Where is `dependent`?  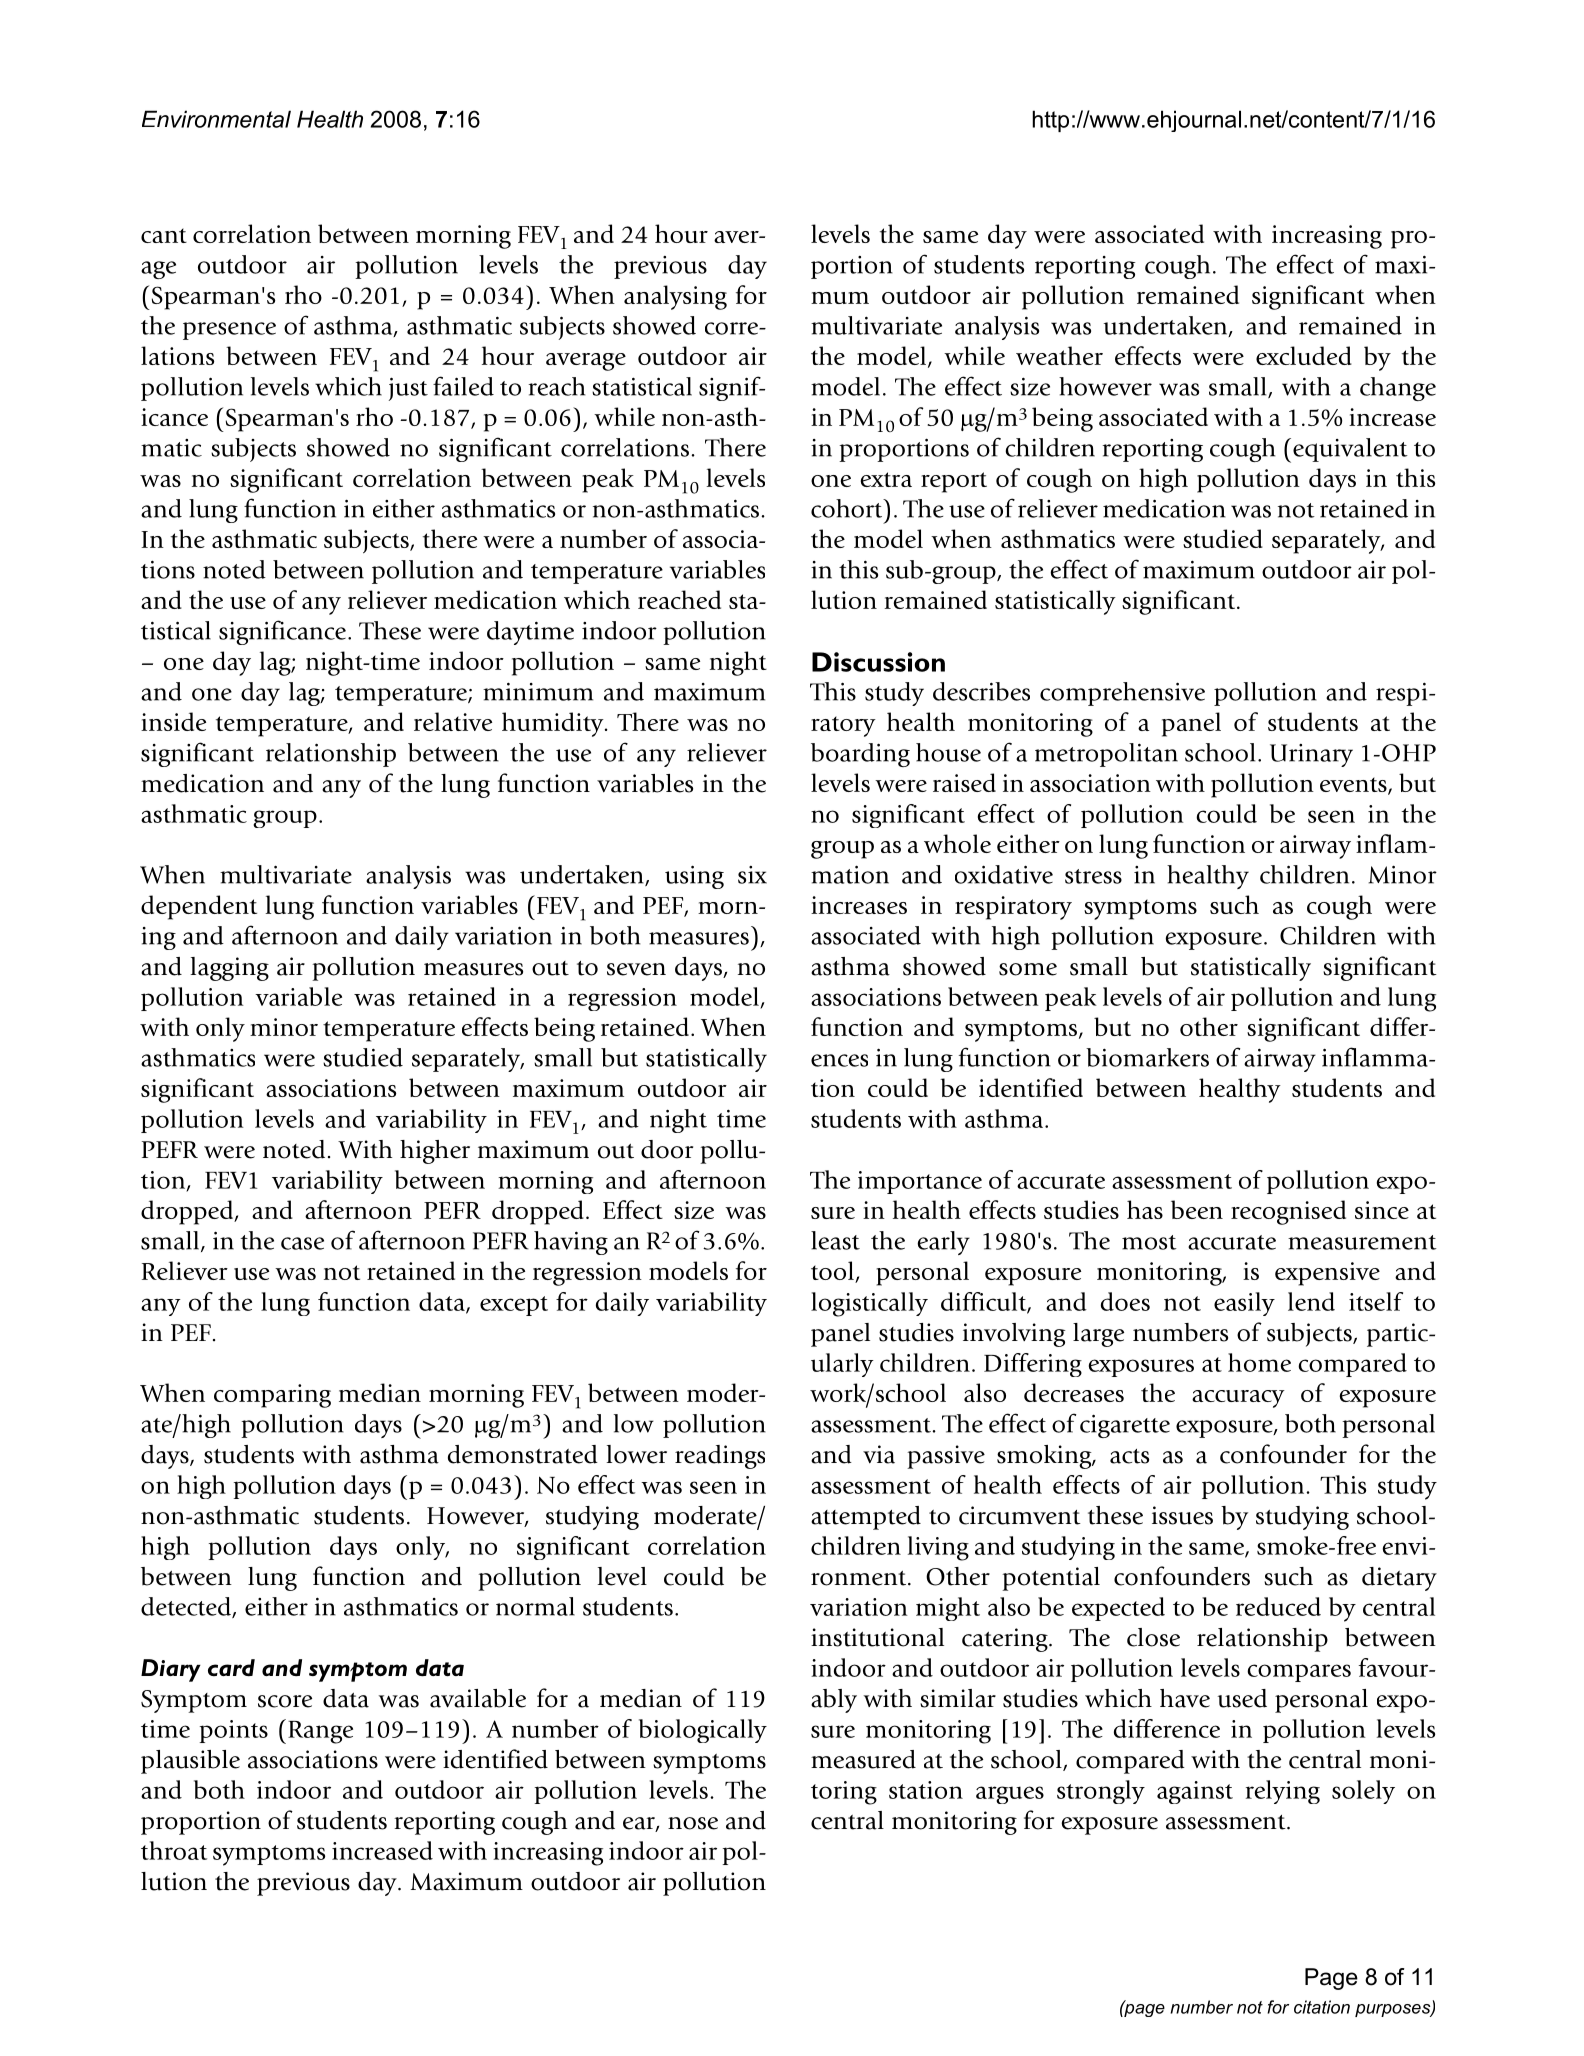
dependent is located at coordinates (199, 907).
